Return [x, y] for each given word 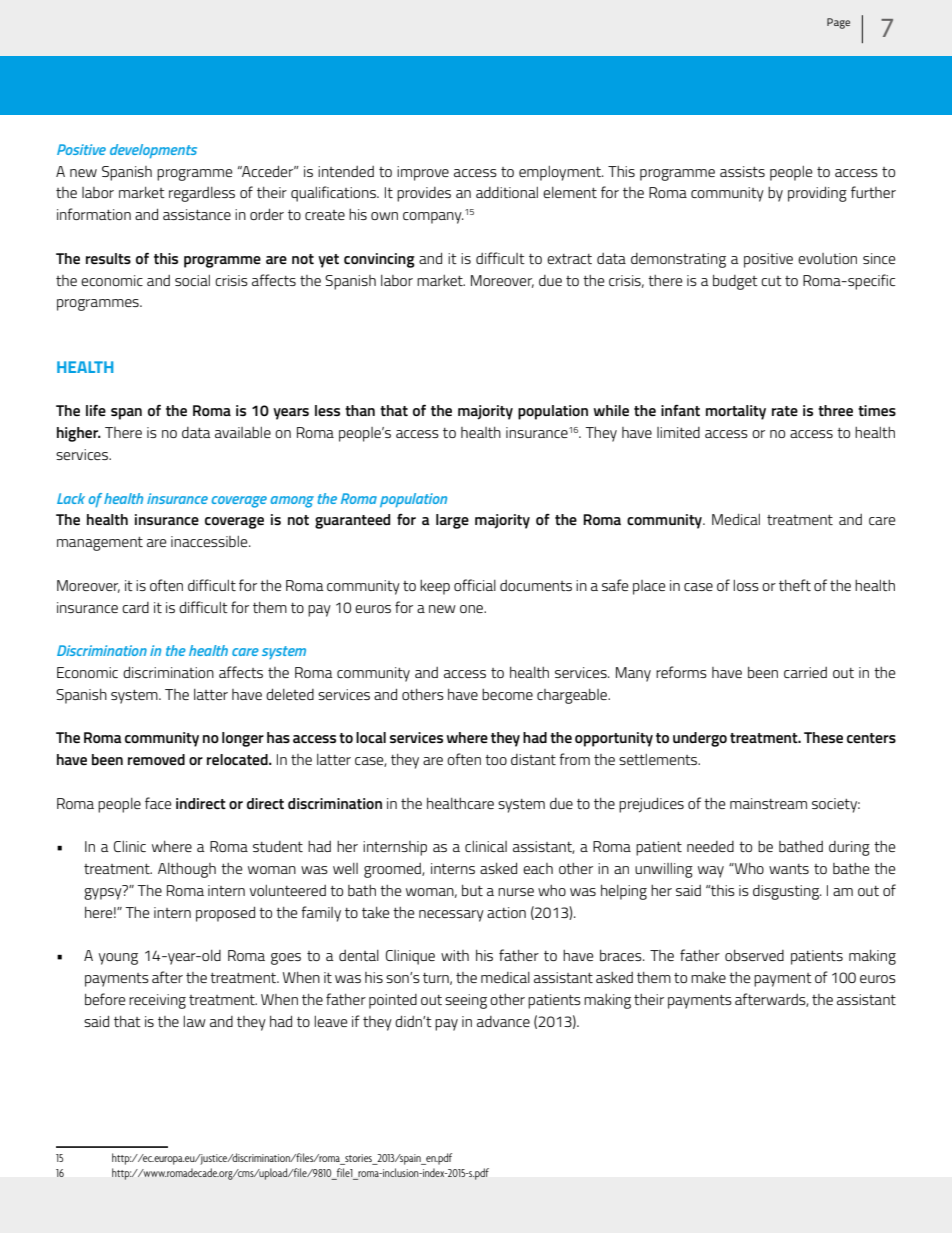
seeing [466, 1001]
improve [423, 173]
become [507, 694]
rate [785, 411]
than [360, 410]
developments [153, 151]
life [96, 410]
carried [805, 672]
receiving [157, 1001]
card [135, 607]
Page [838, 23]
